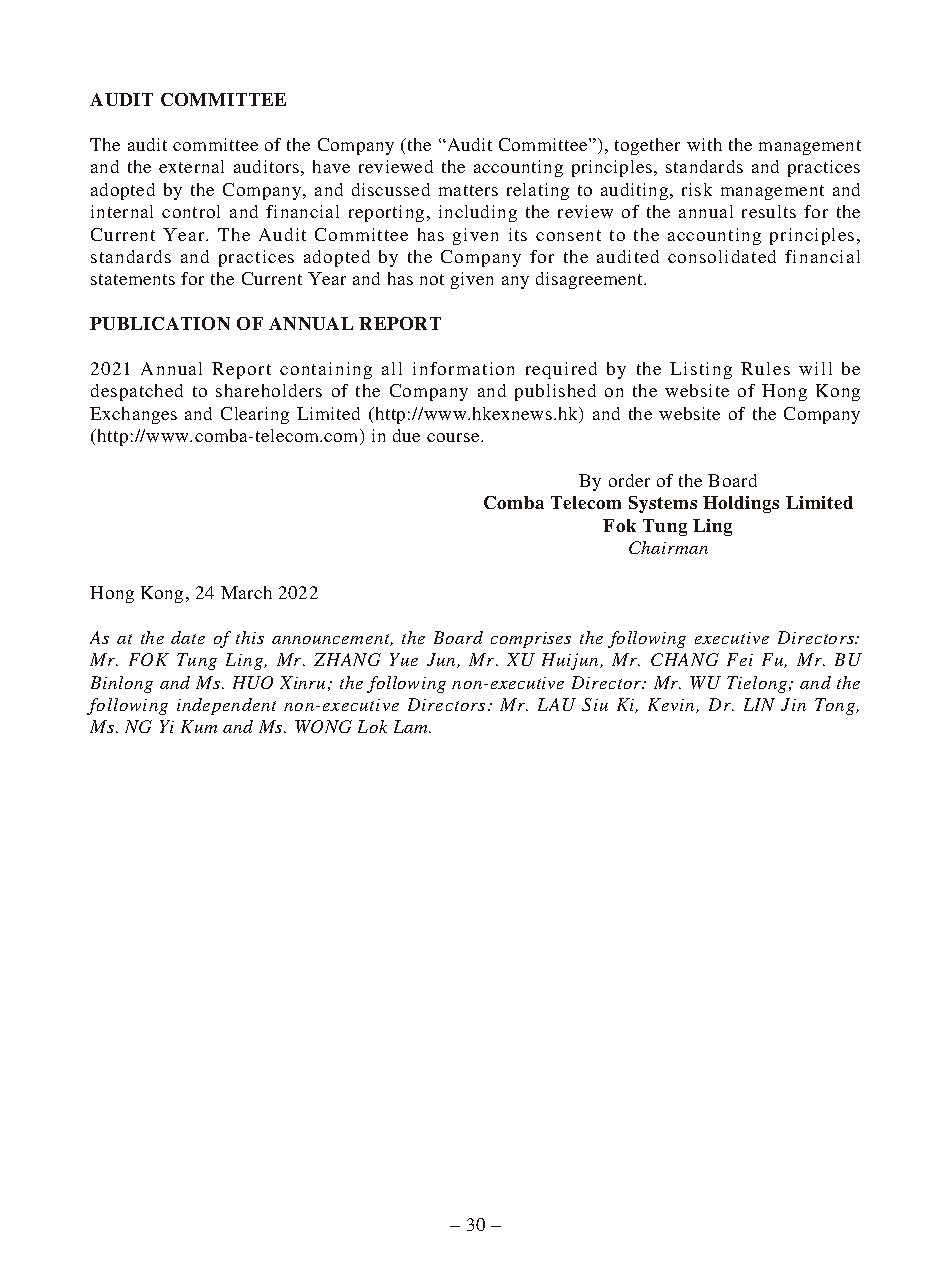 The width and height of the screenshot is (952, 1270). What do you see at coordinates (133, 279) in the screenshot?
I see `statements` at bounding box center [133, 279].
